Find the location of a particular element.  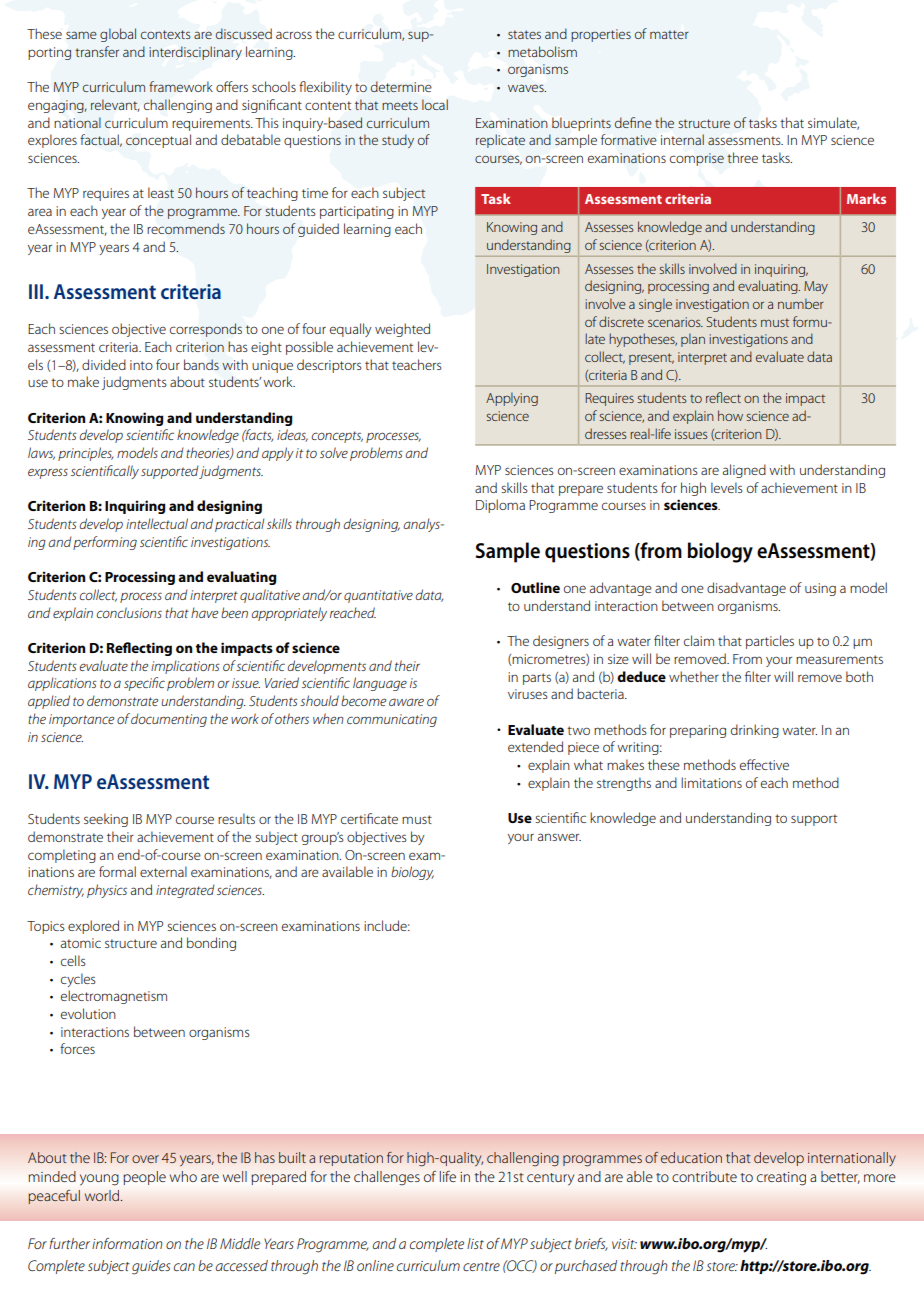

matter is located at coordinates (669, 34).
